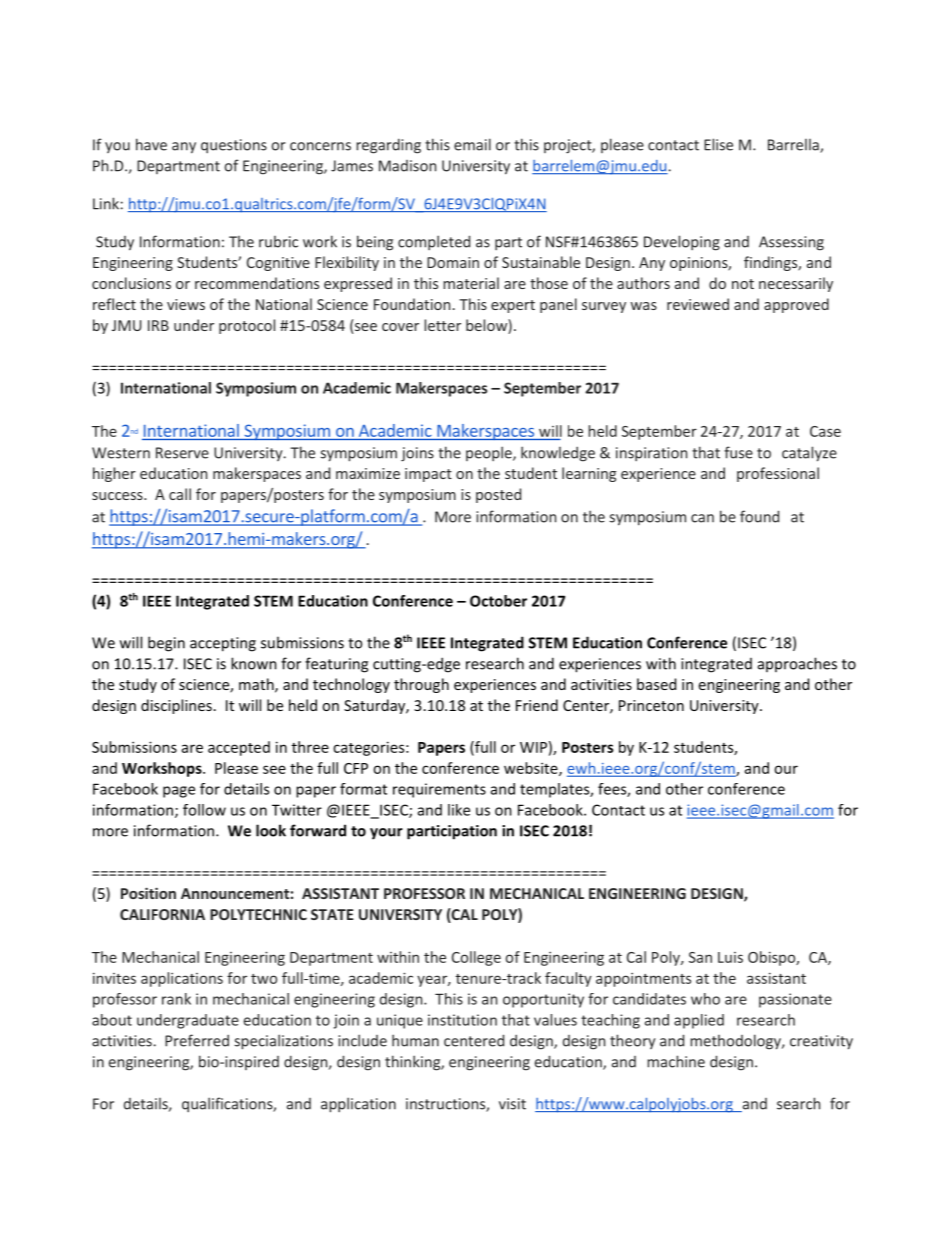 The width and height of the screenshot is (952, 1233). What do you see at coordinates (234, 146) in the screenshot?
I see `questions` at bounding box center [234, 146].
